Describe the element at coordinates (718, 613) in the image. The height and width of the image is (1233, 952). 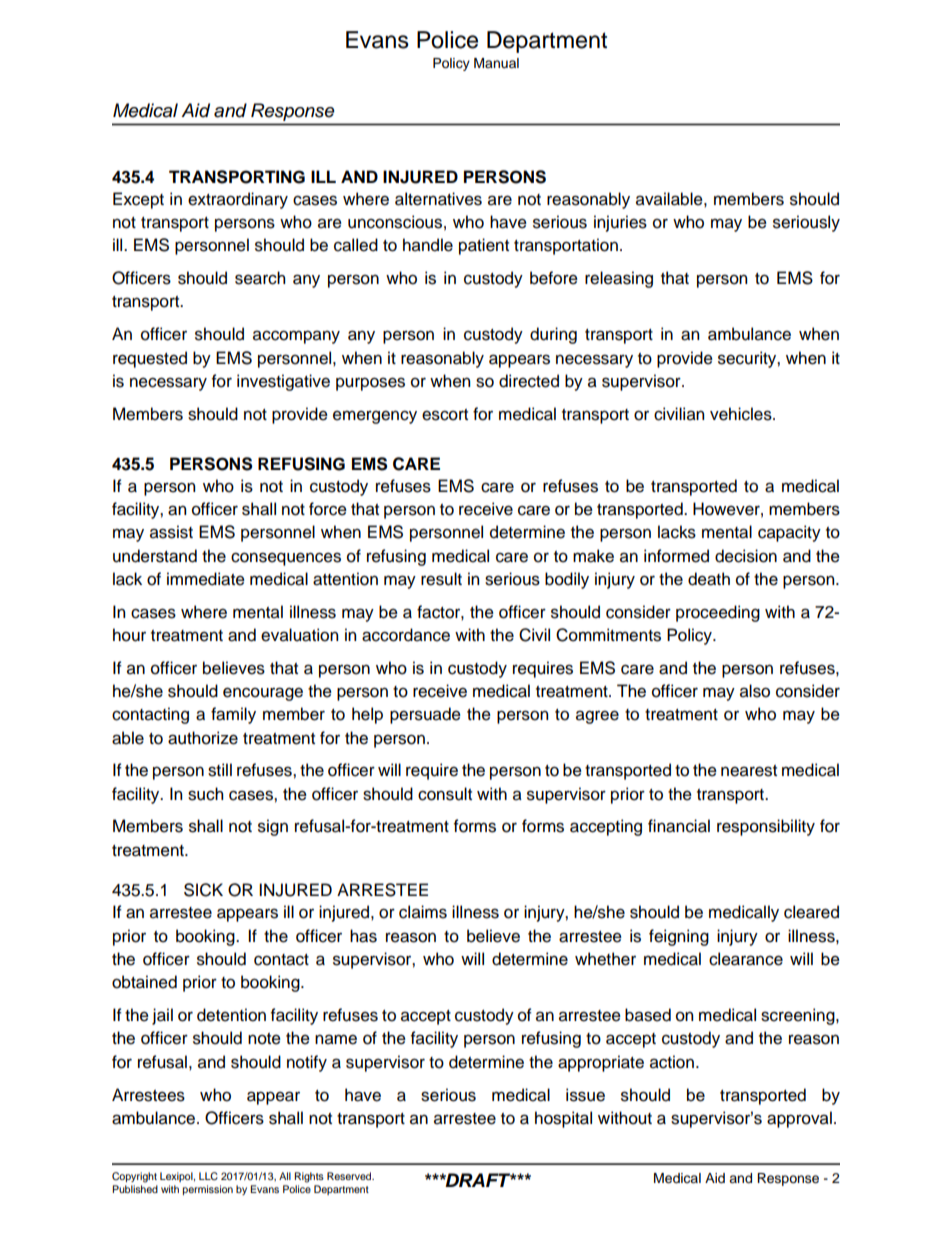
I see `proceeding` at that location.
